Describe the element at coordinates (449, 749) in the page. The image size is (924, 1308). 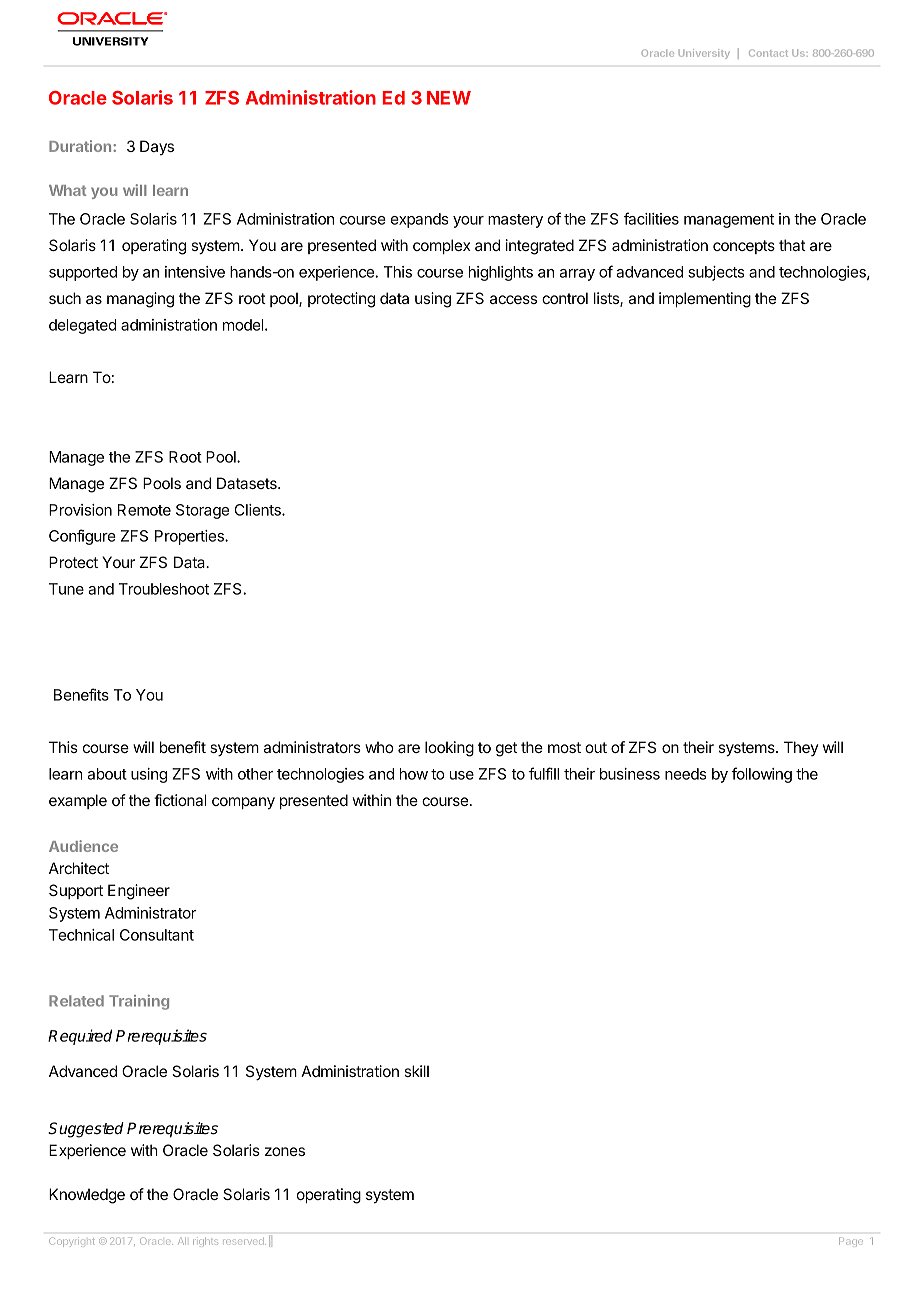
I see `looking` at that location.
